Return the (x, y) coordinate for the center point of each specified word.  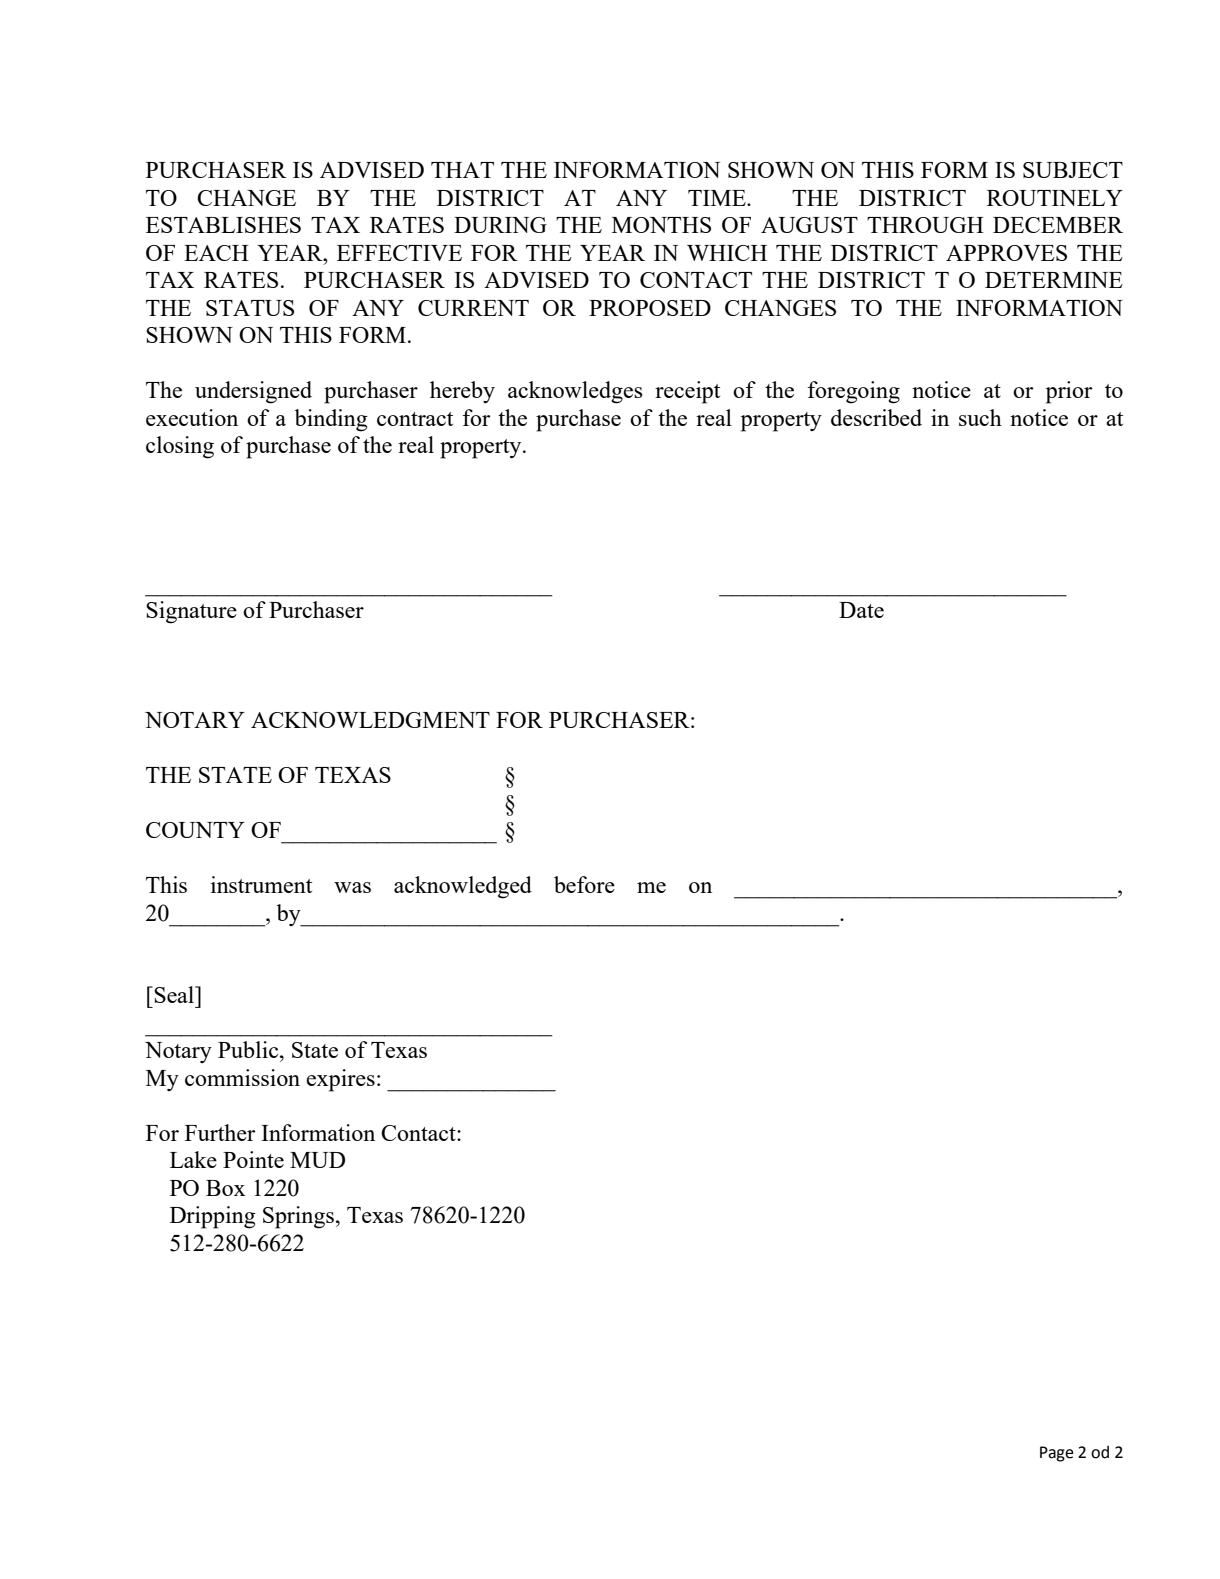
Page (1057, 1454)
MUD (317, 1160)
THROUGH (925, 225)
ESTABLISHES (223, 225)
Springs (298, 1217)
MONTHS (661, 225)
